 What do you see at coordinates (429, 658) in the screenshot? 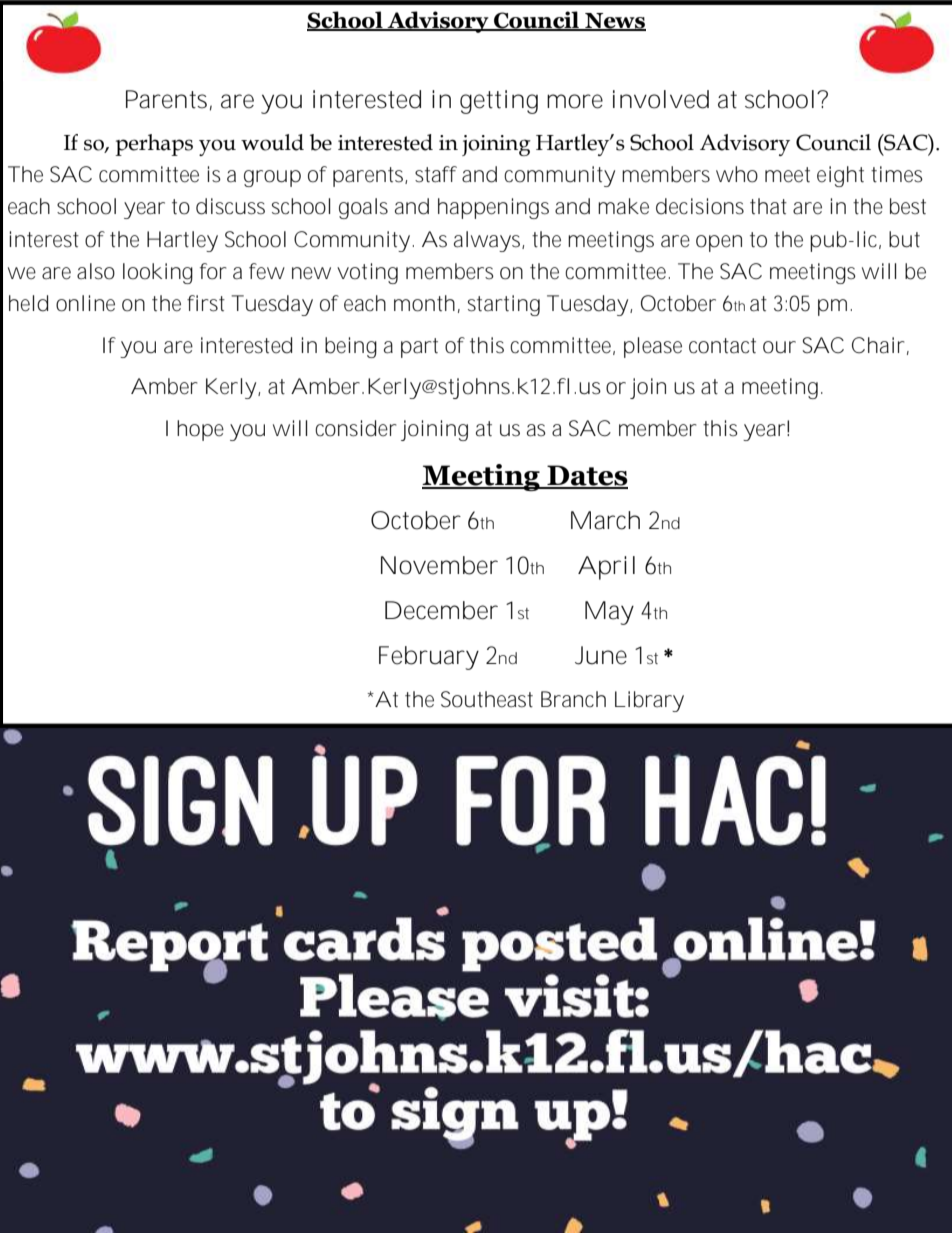
I see `February` at bounding box center [429, 658].
